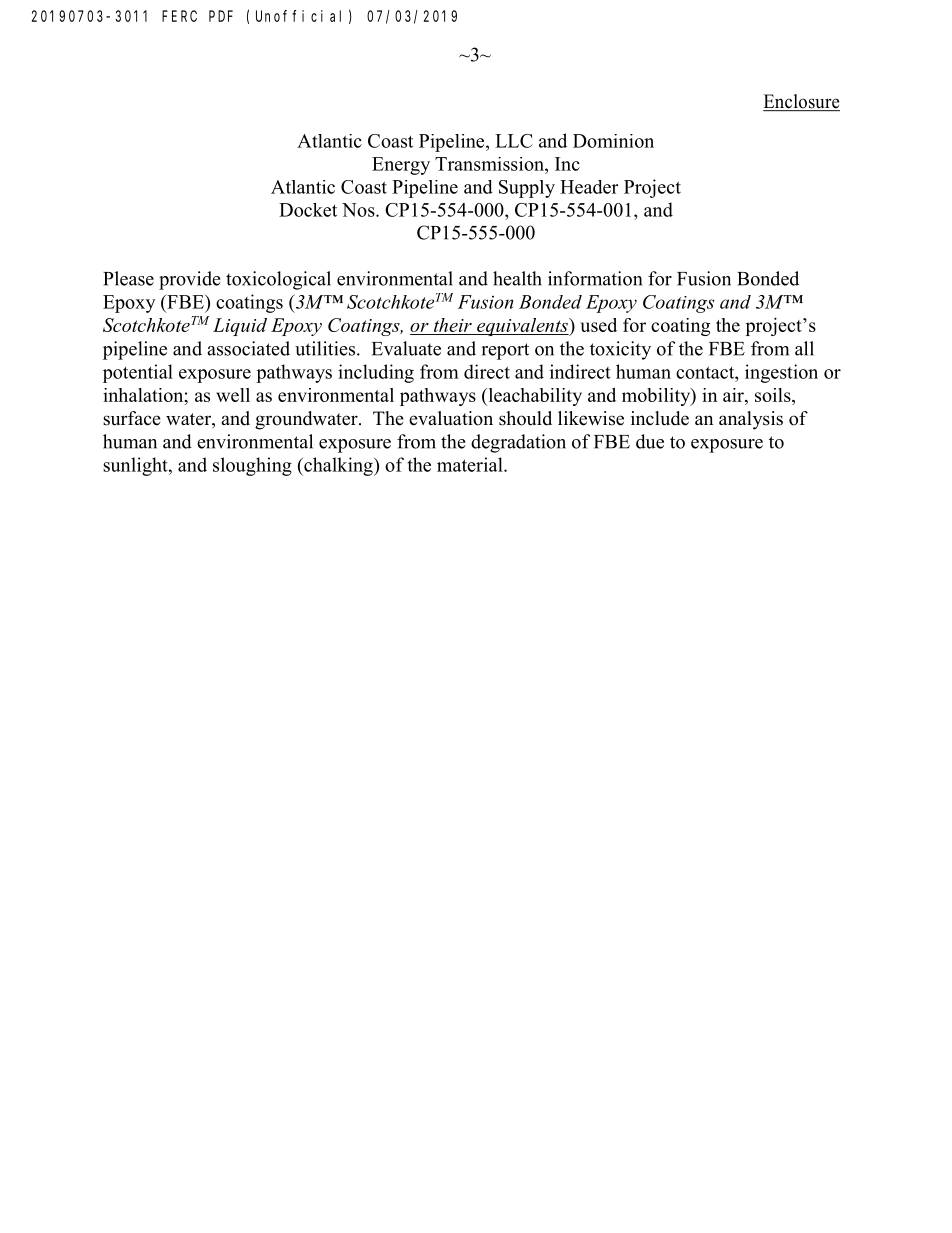 The image size is (952, 1233). I want to click on Energy, so click(401, 166).
